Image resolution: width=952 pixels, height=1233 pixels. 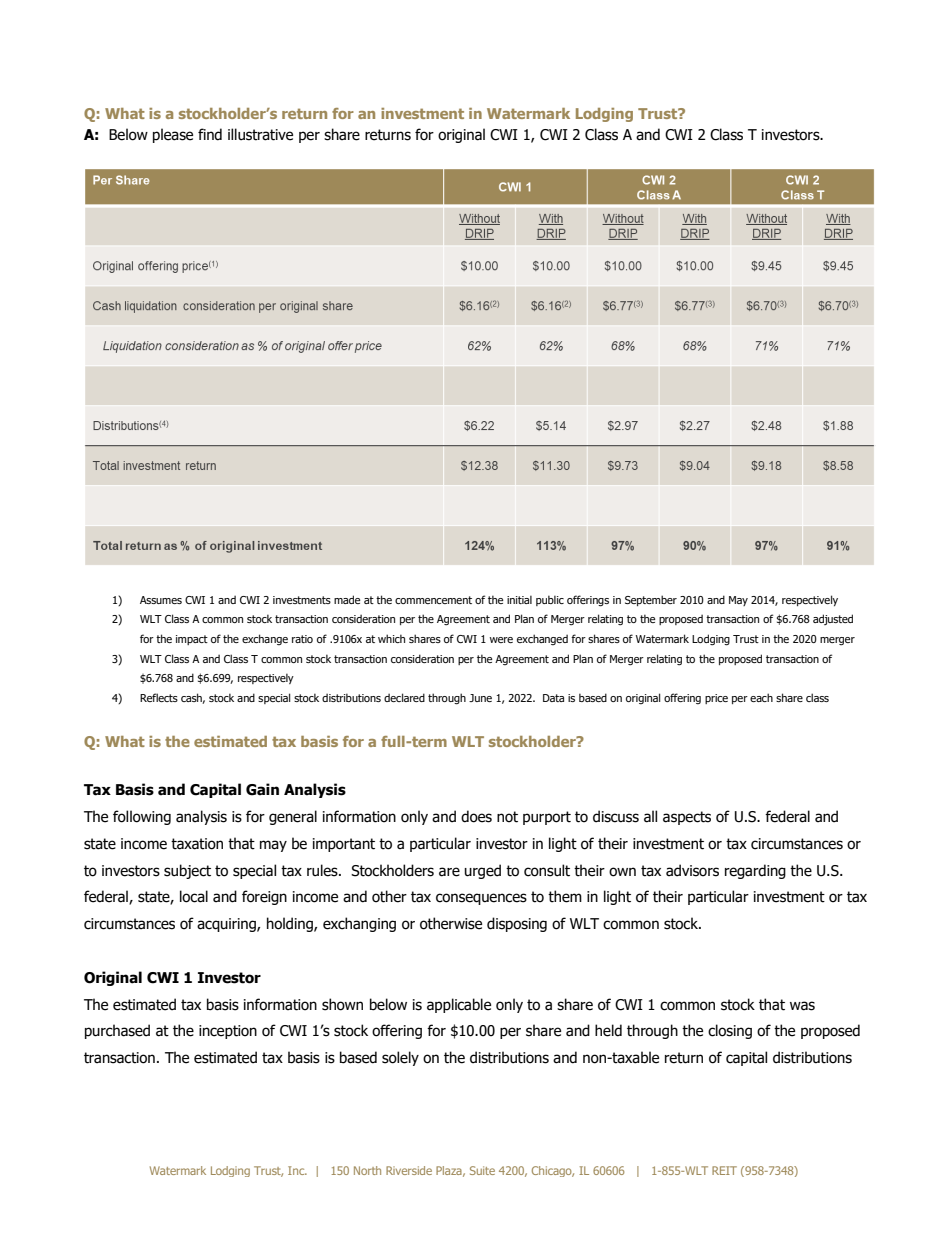 I want to click on September, so click(x=651, y=600).
